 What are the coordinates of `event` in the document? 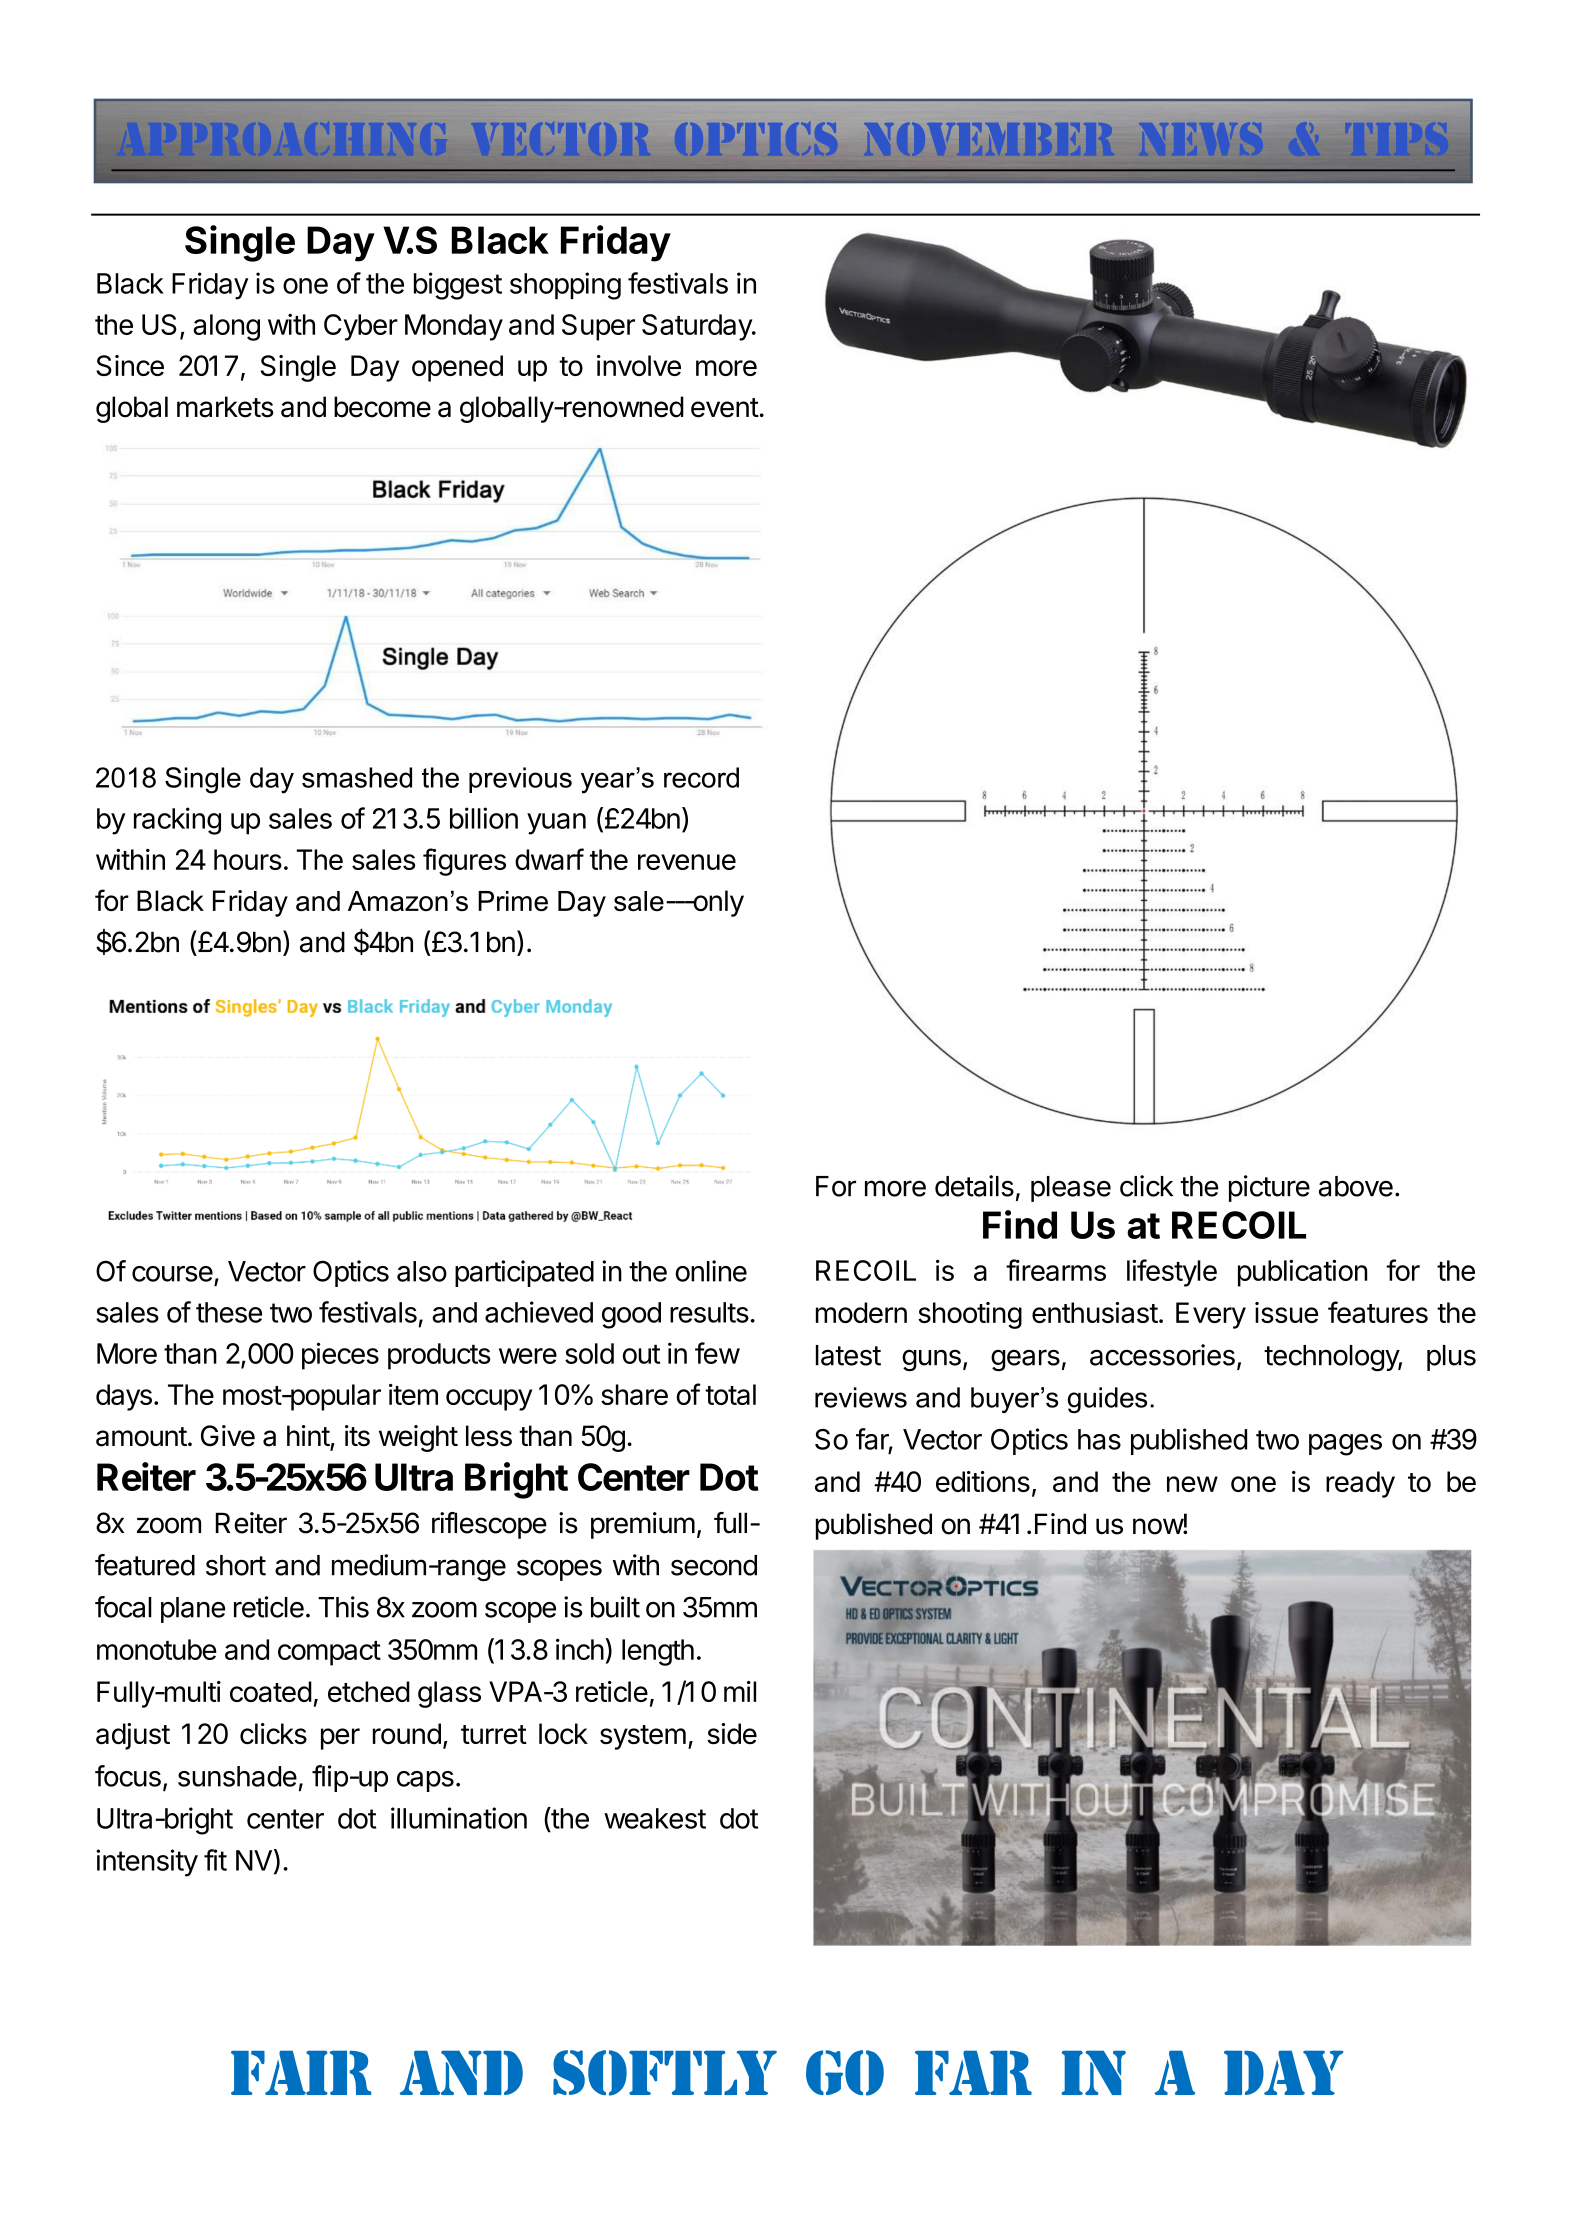 It's located at (725, 408).
